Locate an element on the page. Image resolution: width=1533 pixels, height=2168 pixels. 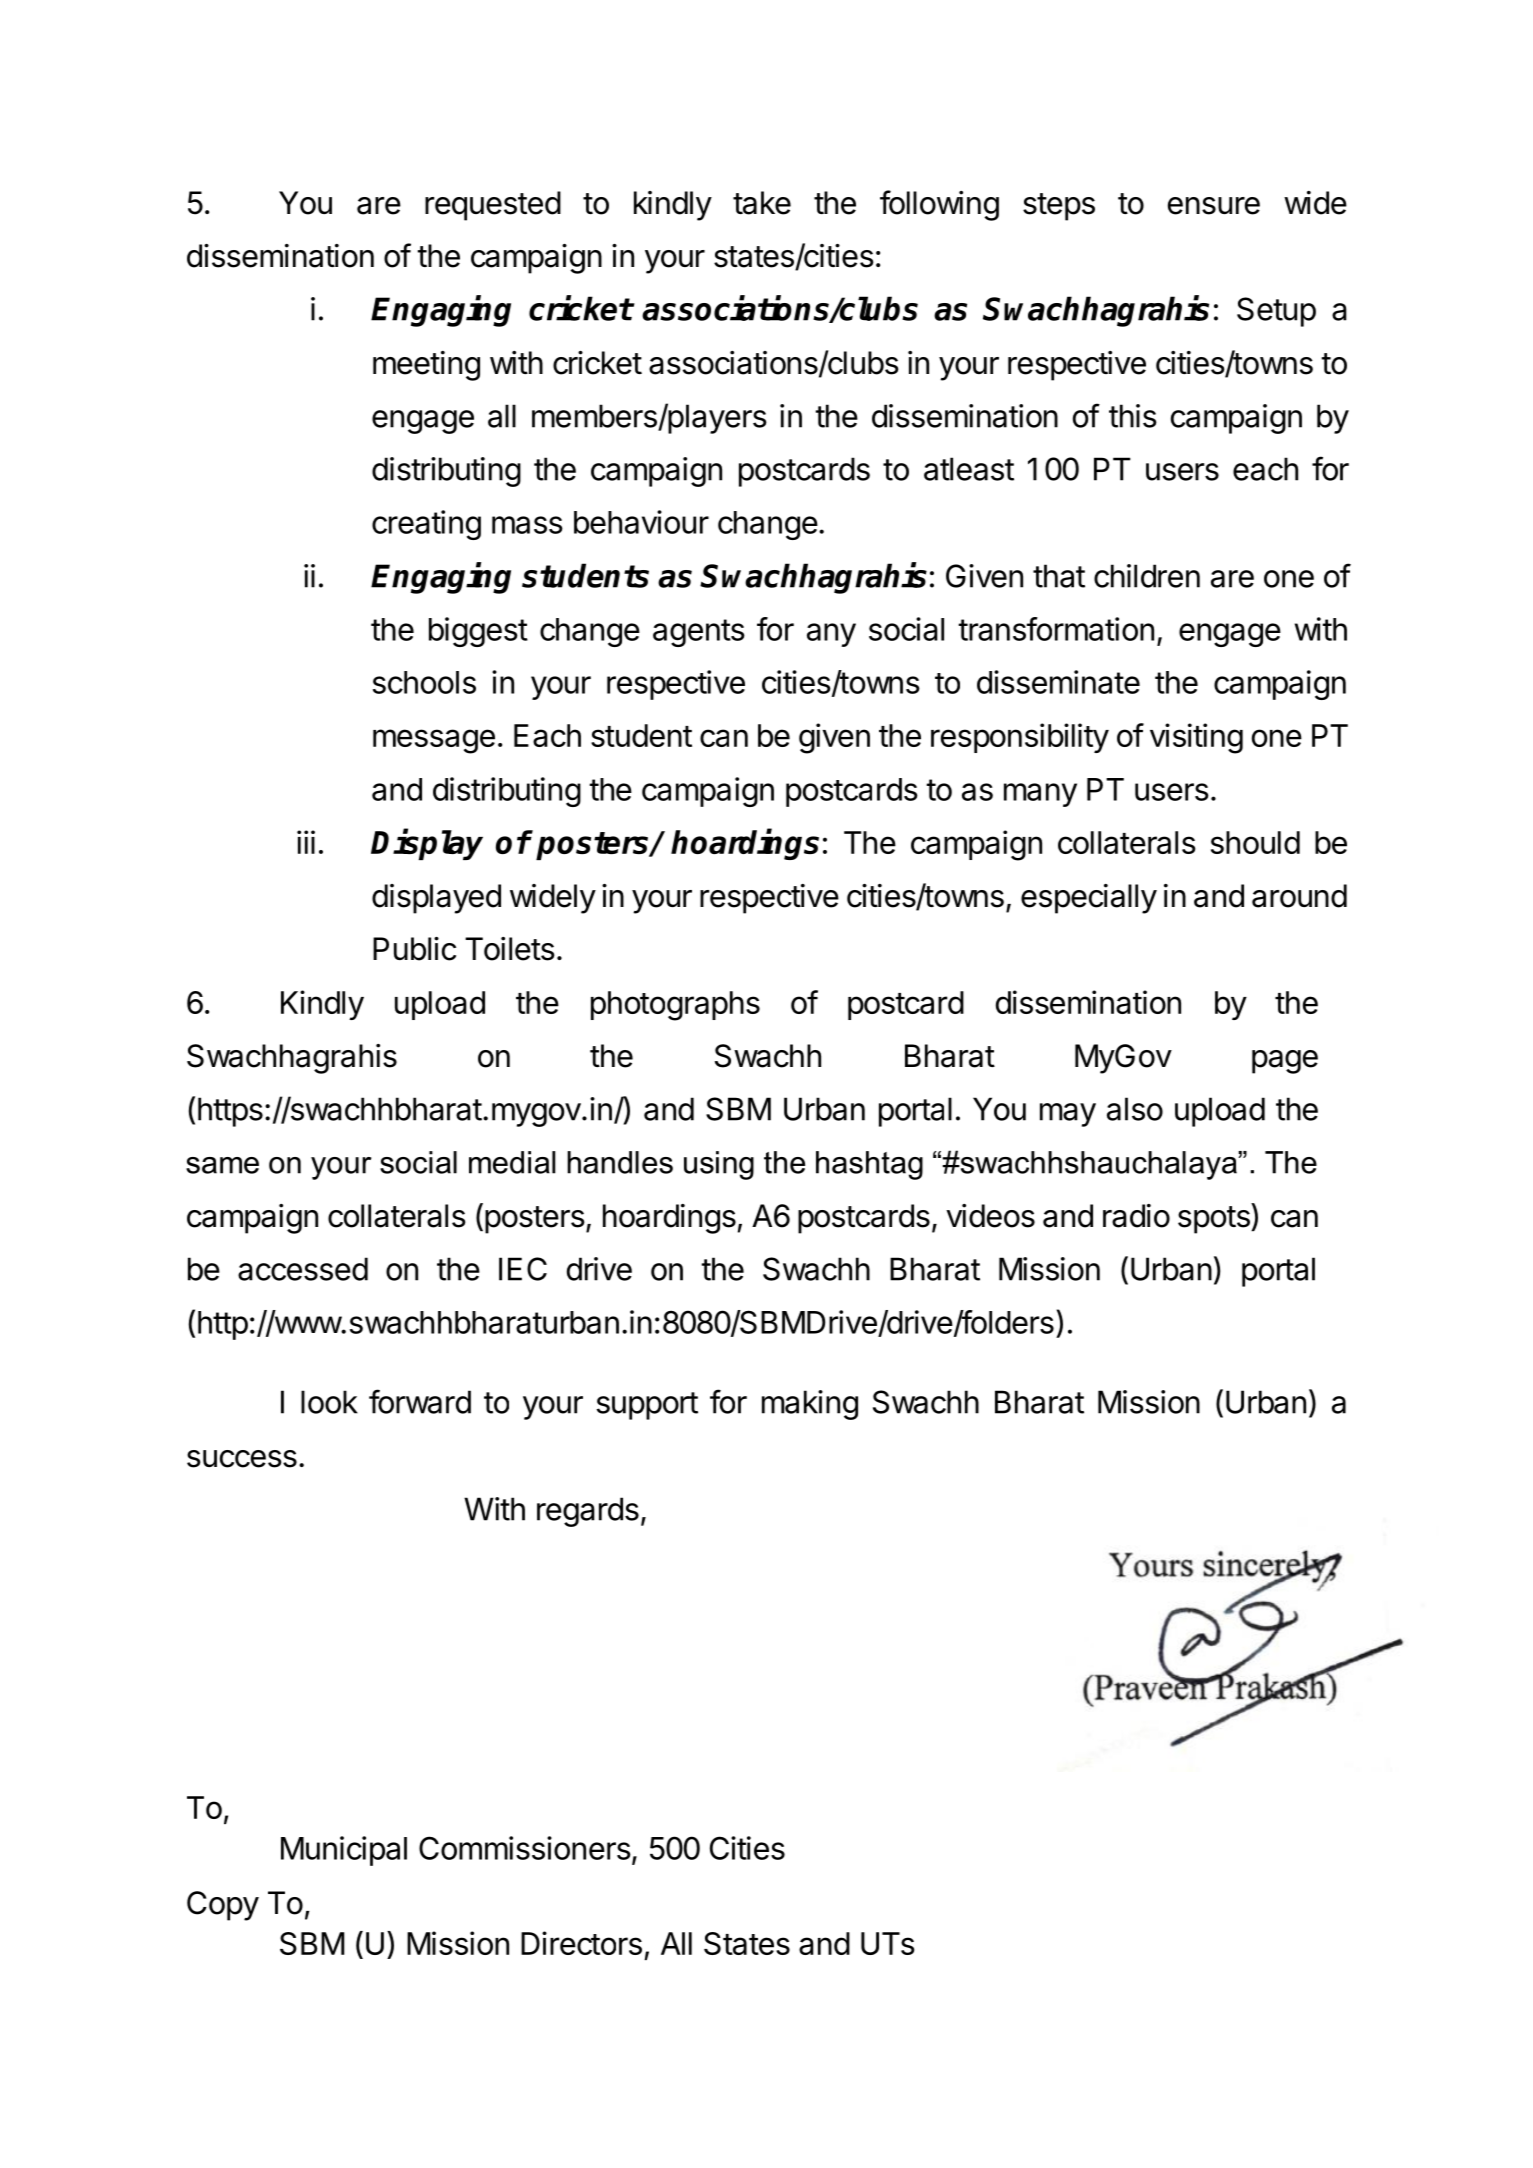
ensure is located at coordinates (1214, 206).
